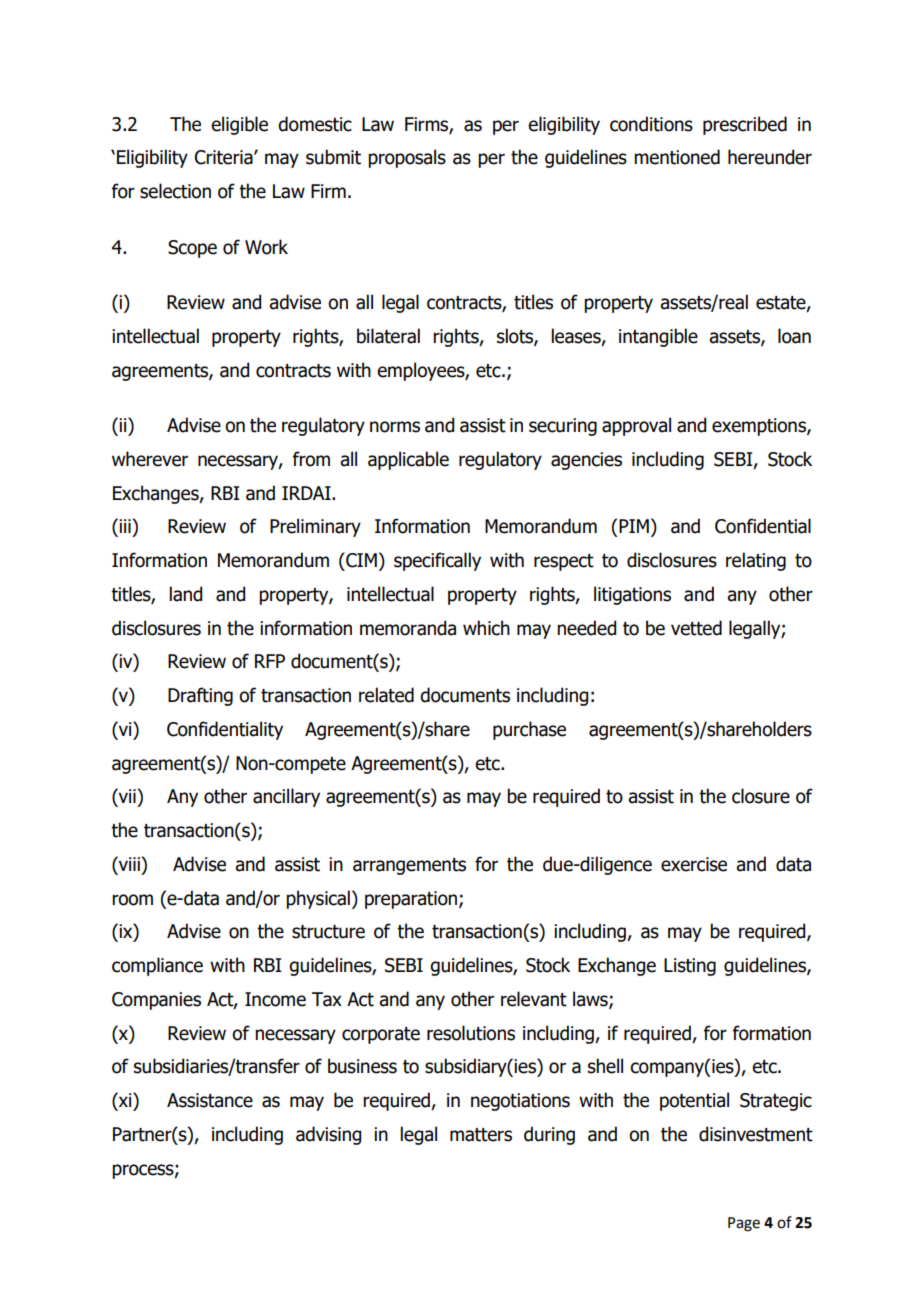 The width and height of the image is (924, 1308). Describe the element at coordinates (744, 1224) in the image. I see `Page` at that location.
